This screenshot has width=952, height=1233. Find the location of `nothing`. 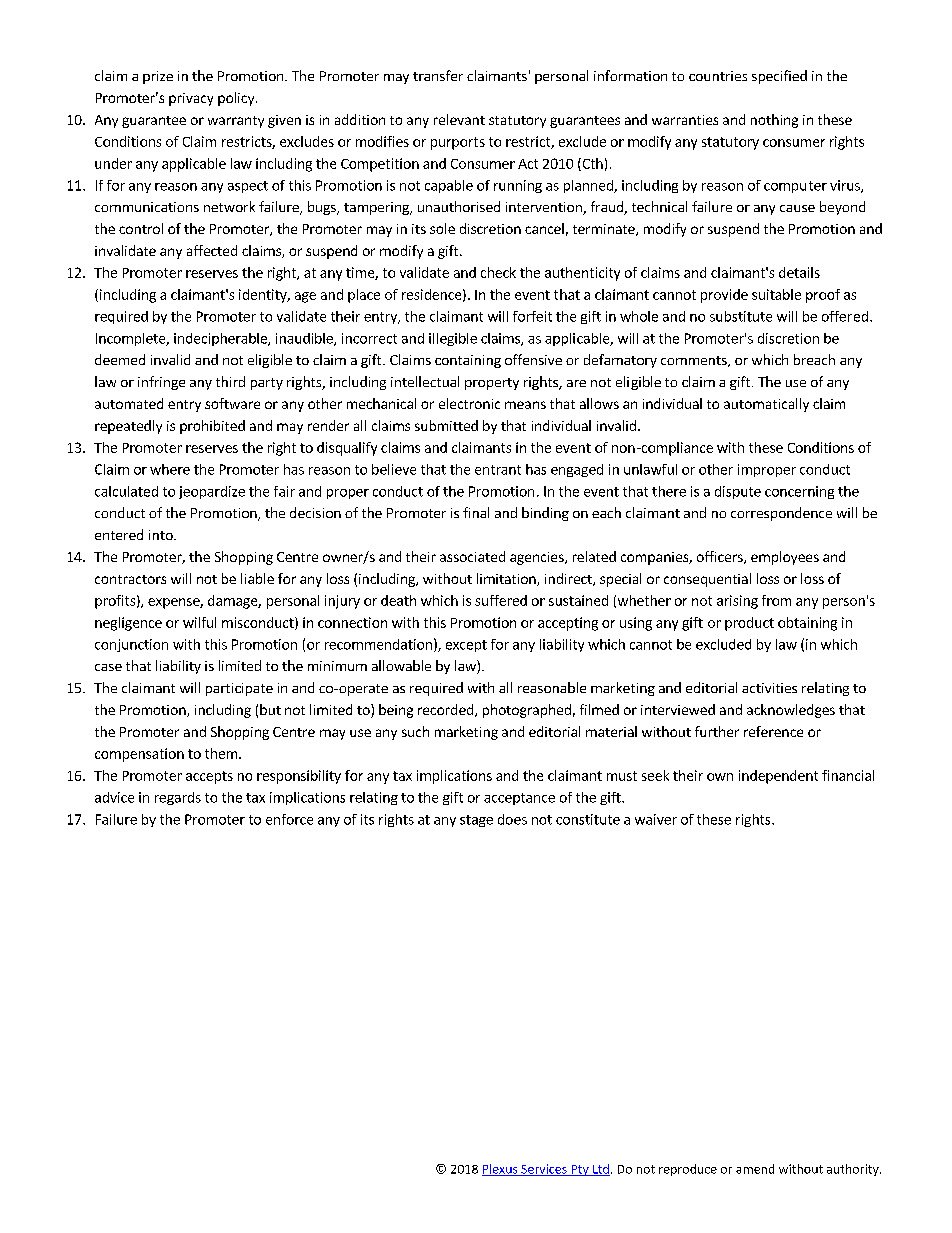

nothing is located at coordinates (774, 121).
